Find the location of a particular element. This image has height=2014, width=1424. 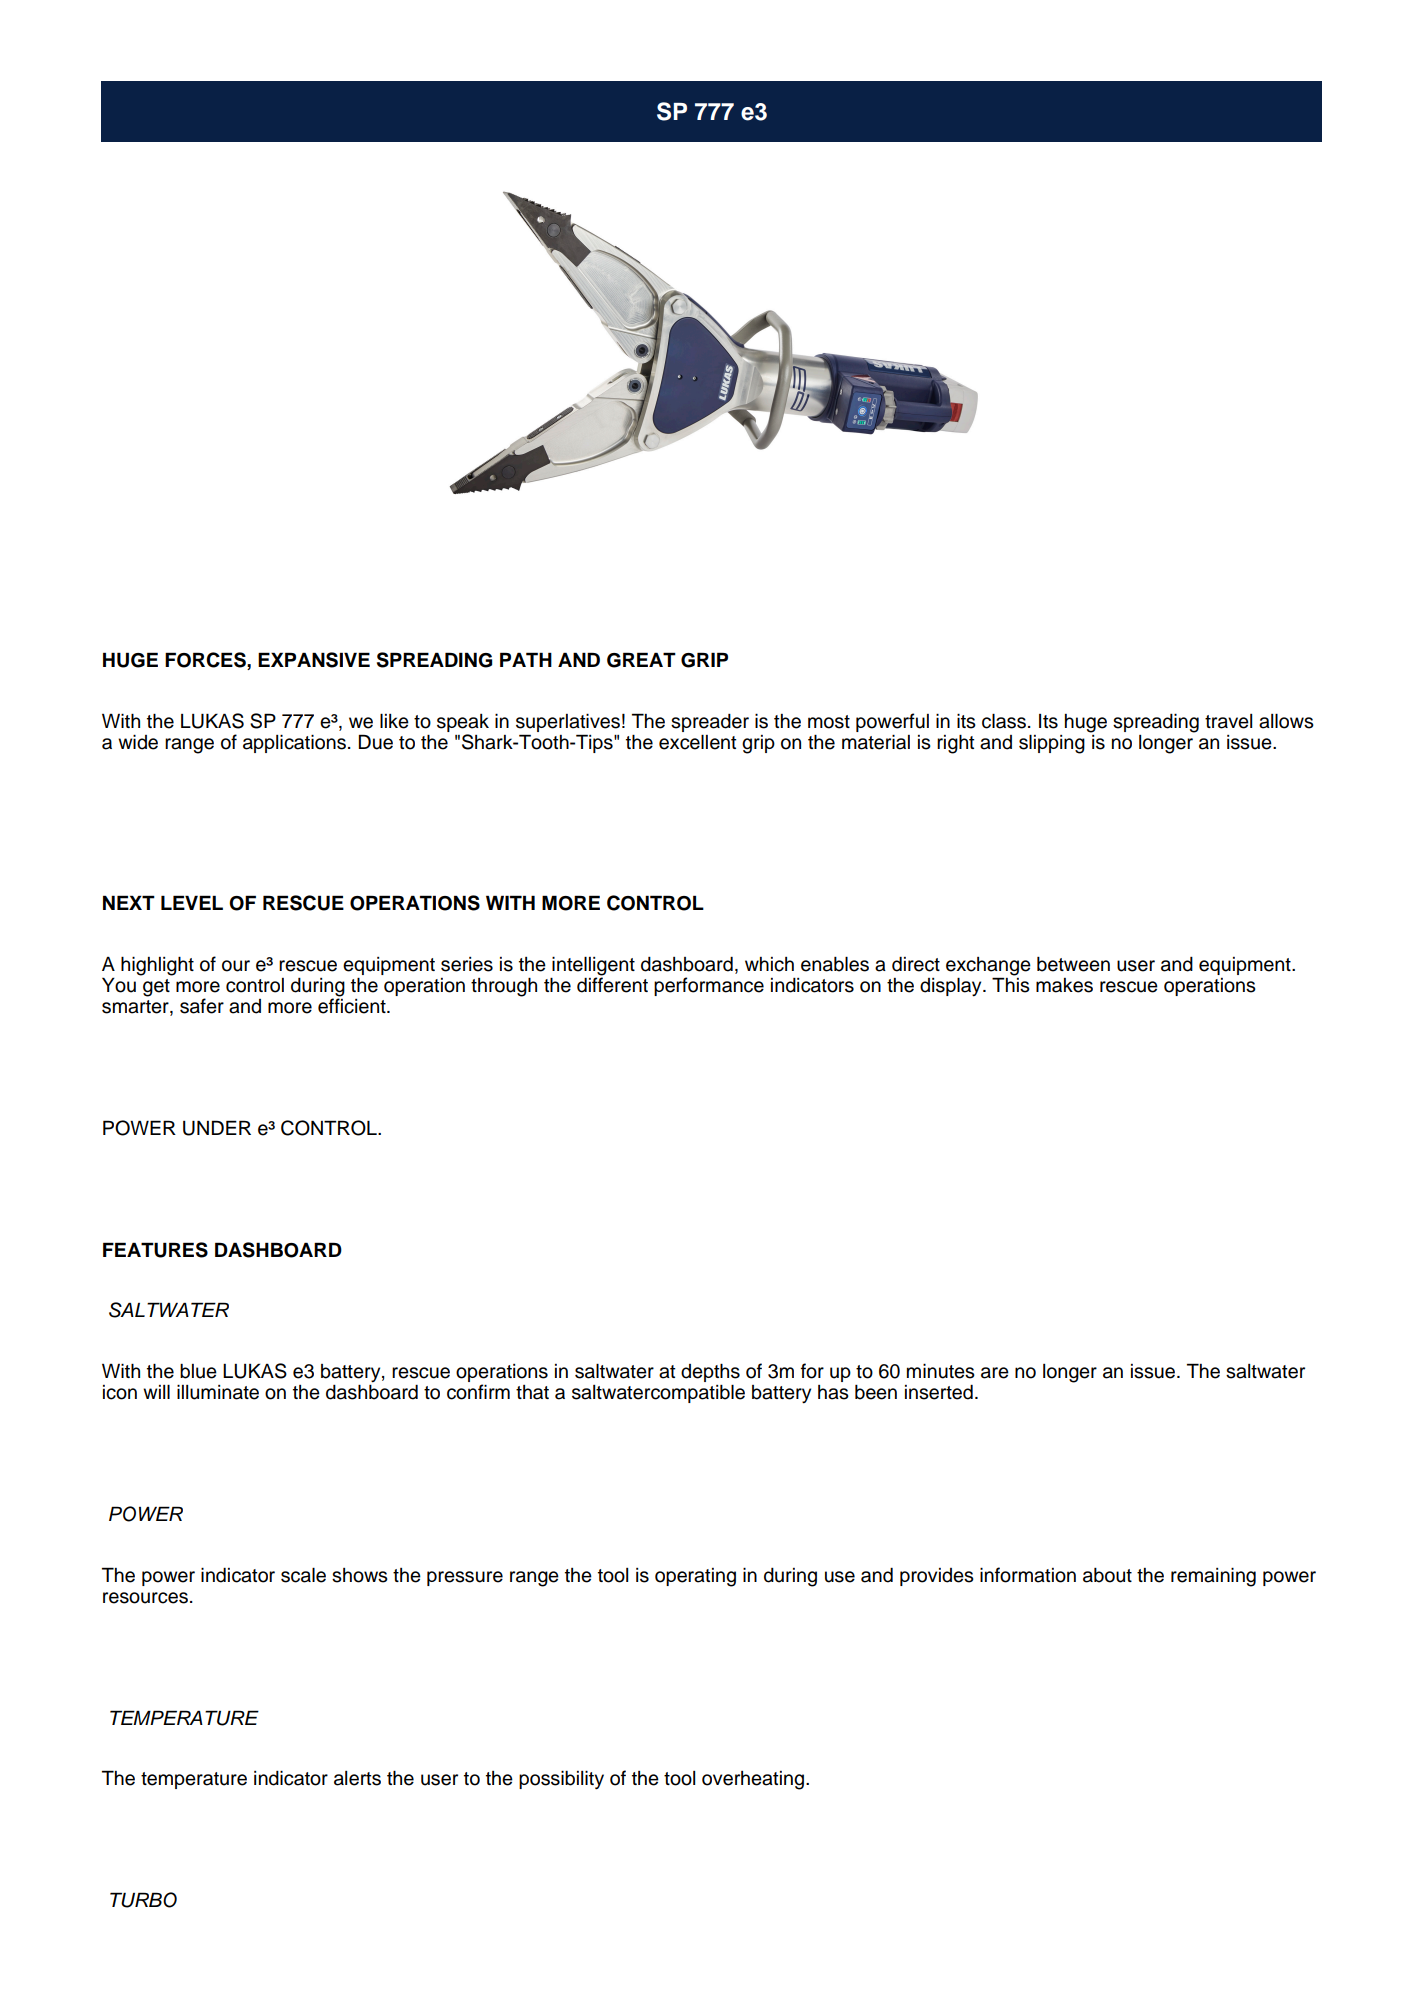

are is located at coordinates (995, 1373).
